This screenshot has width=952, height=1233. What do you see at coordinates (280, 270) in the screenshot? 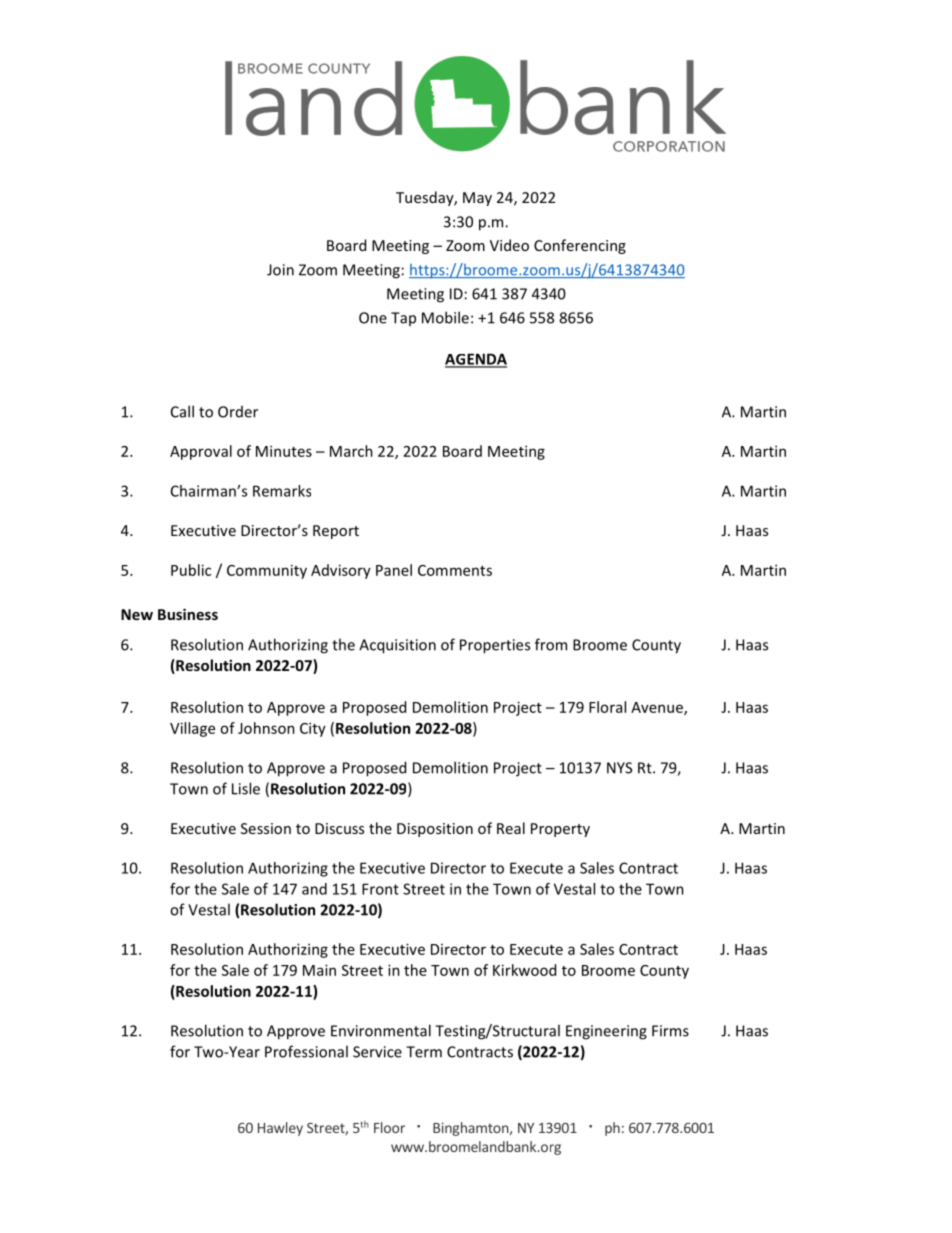
I see `Join` at bounding box center [280, 270].
